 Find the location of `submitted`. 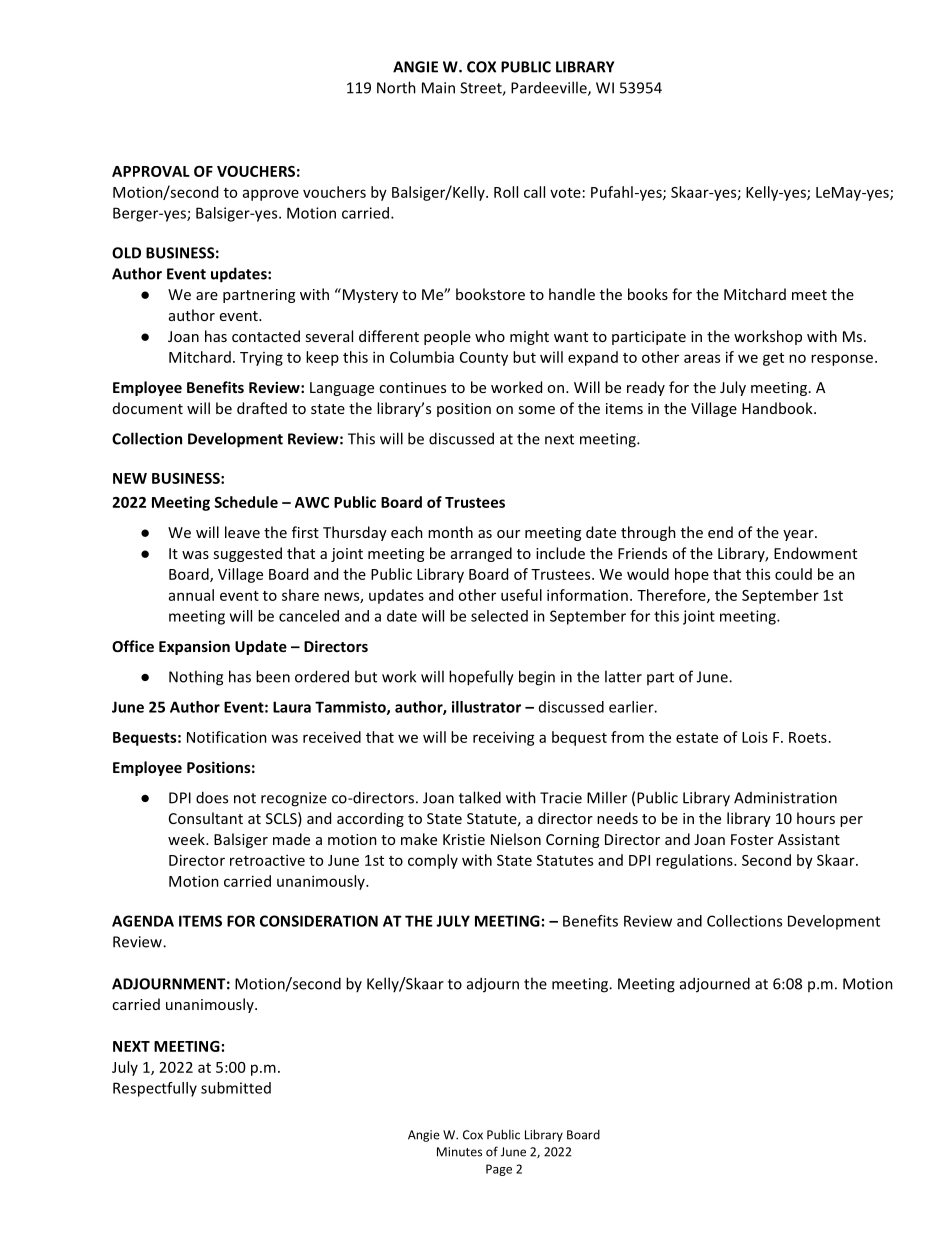

submitted is located at coordinates (236, 1088).
